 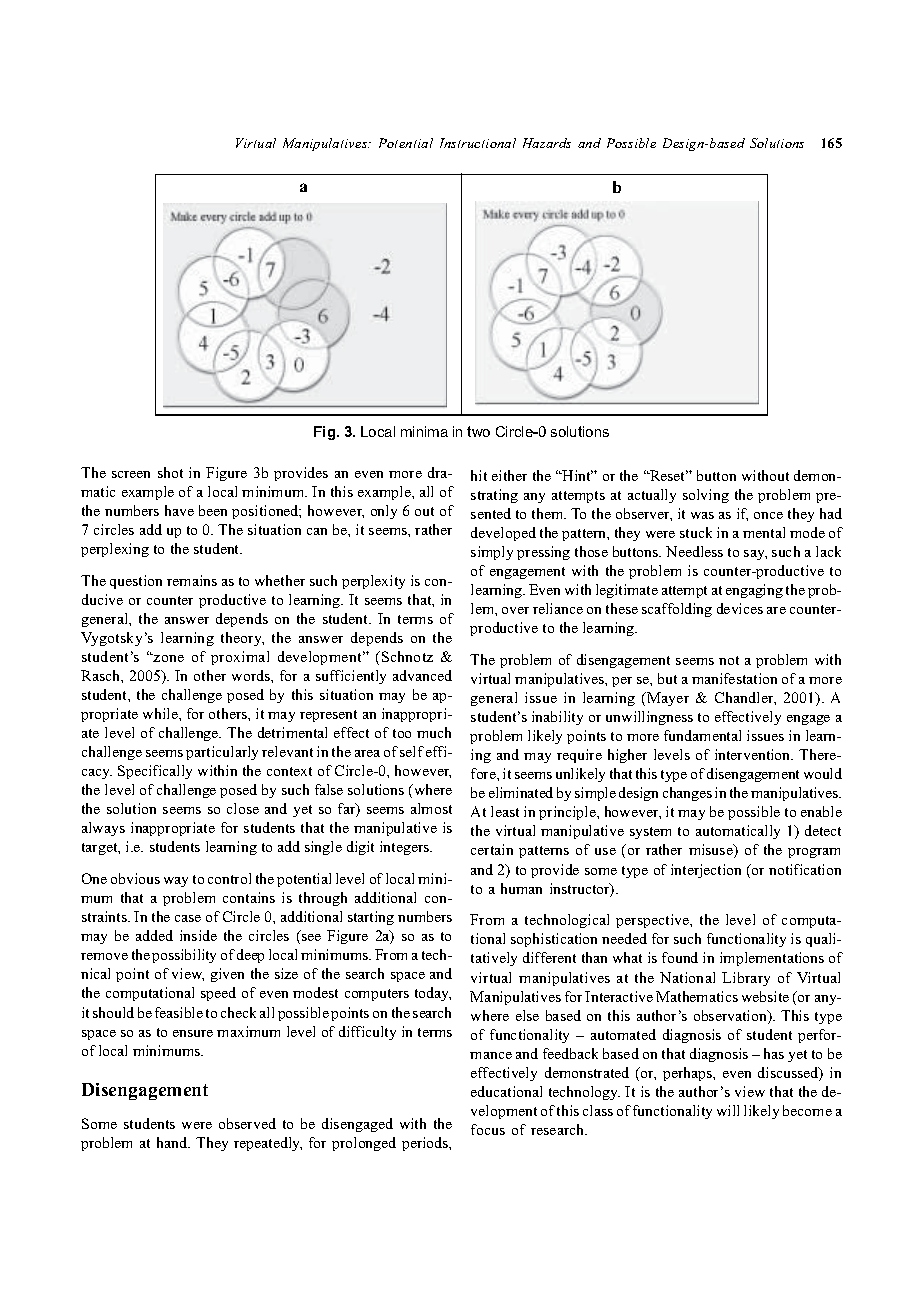 I want to click on advanced, so click(x=422, y=675).
